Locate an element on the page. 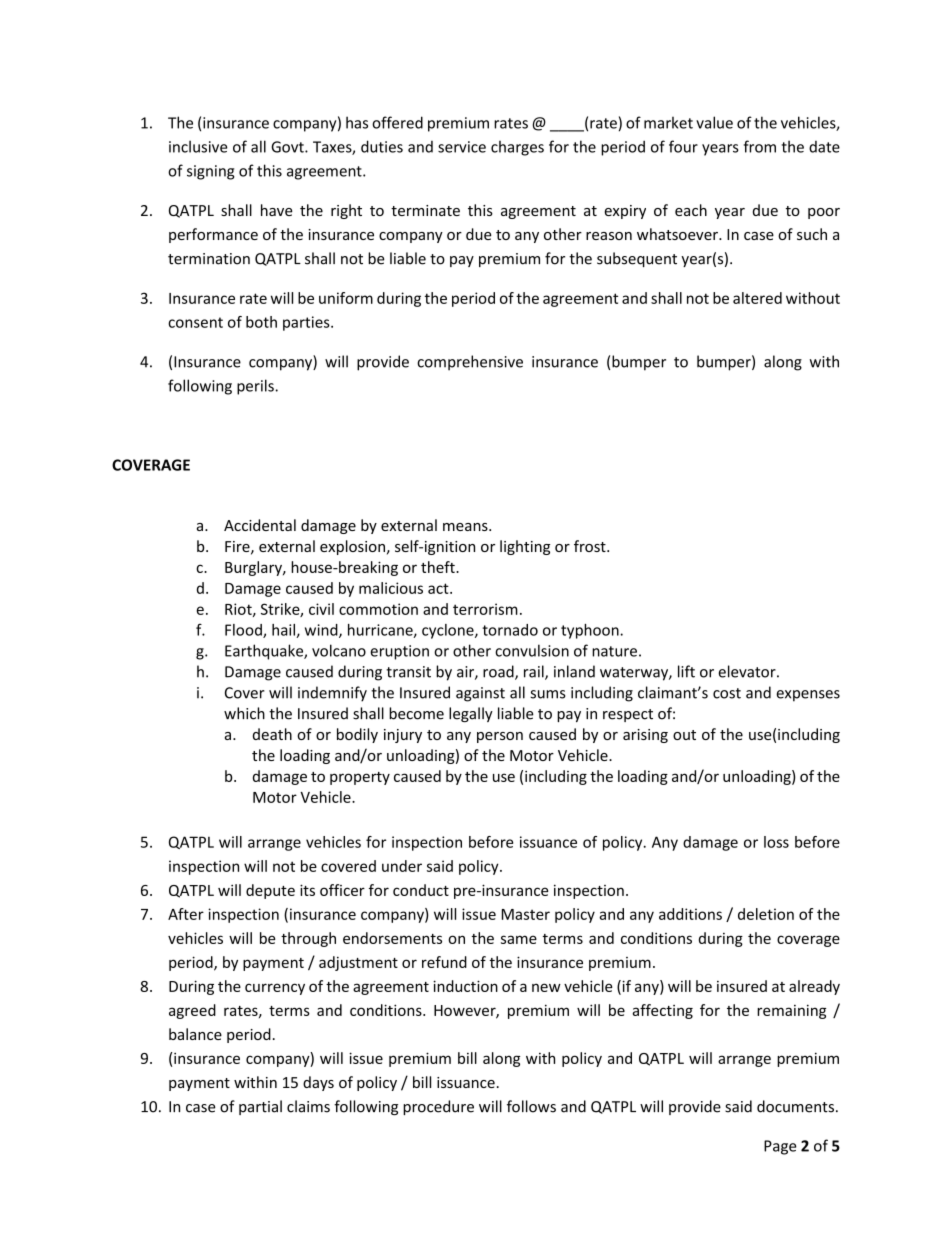 The height and width of the document is (1233, 952). death is located at coordinates (272, 734).
